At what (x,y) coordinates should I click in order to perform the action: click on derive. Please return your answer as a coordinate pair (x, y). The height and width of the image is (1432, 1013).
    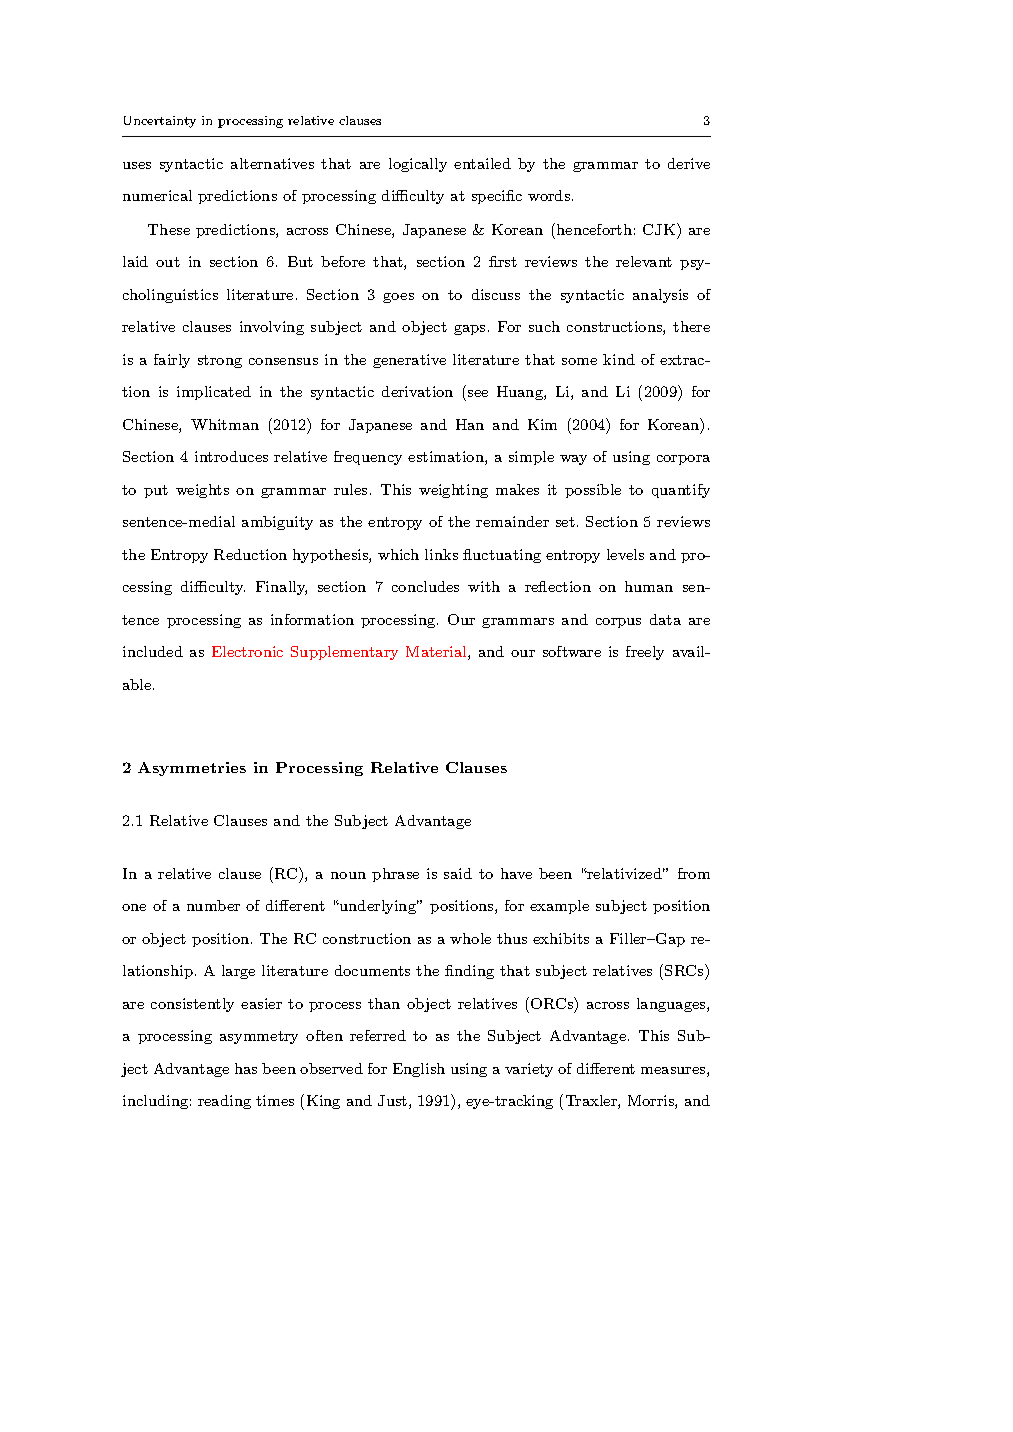
    Looking at the image, I should click on (689, 163).
